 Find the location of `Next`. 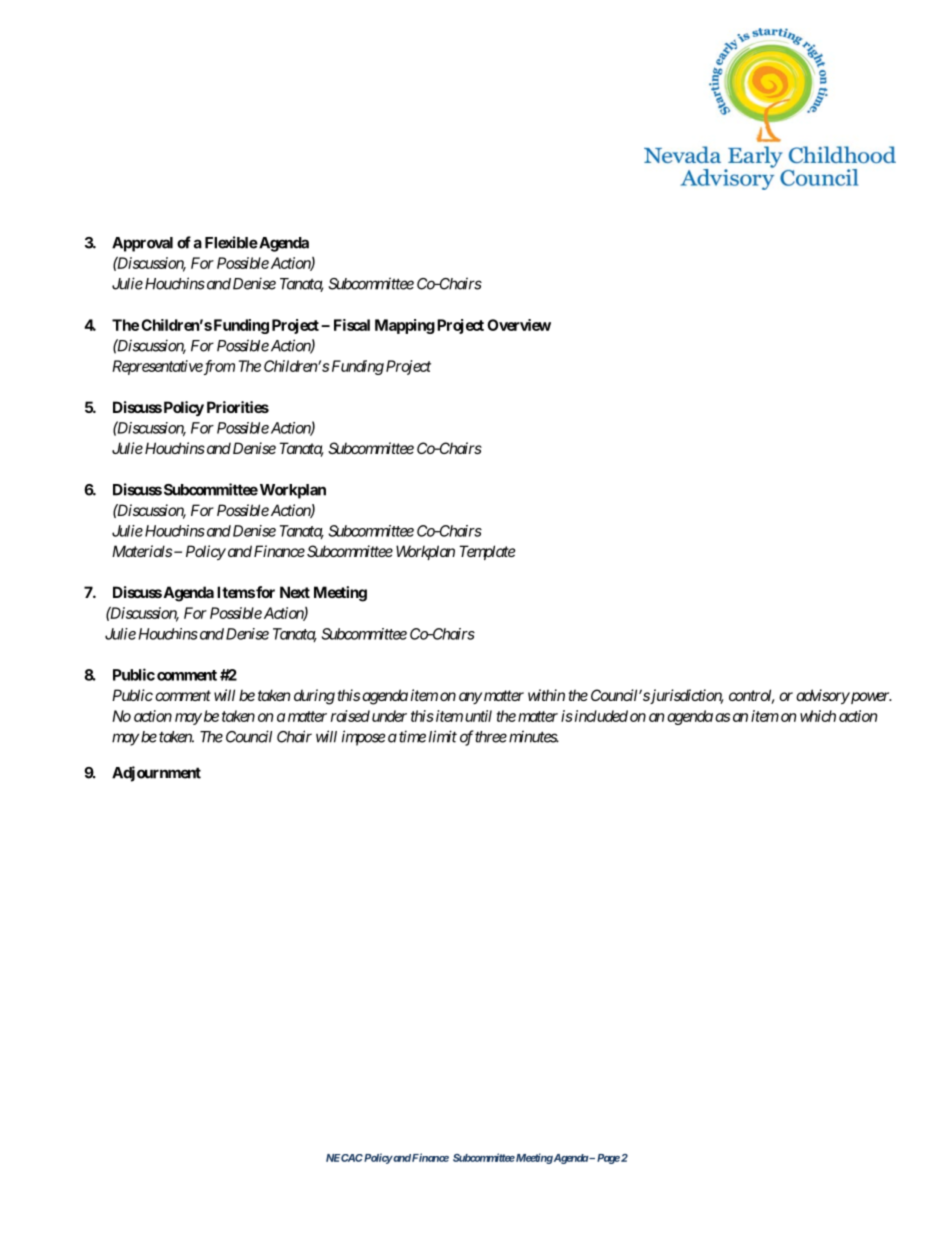

Next is located at coordinates (295, 592).
